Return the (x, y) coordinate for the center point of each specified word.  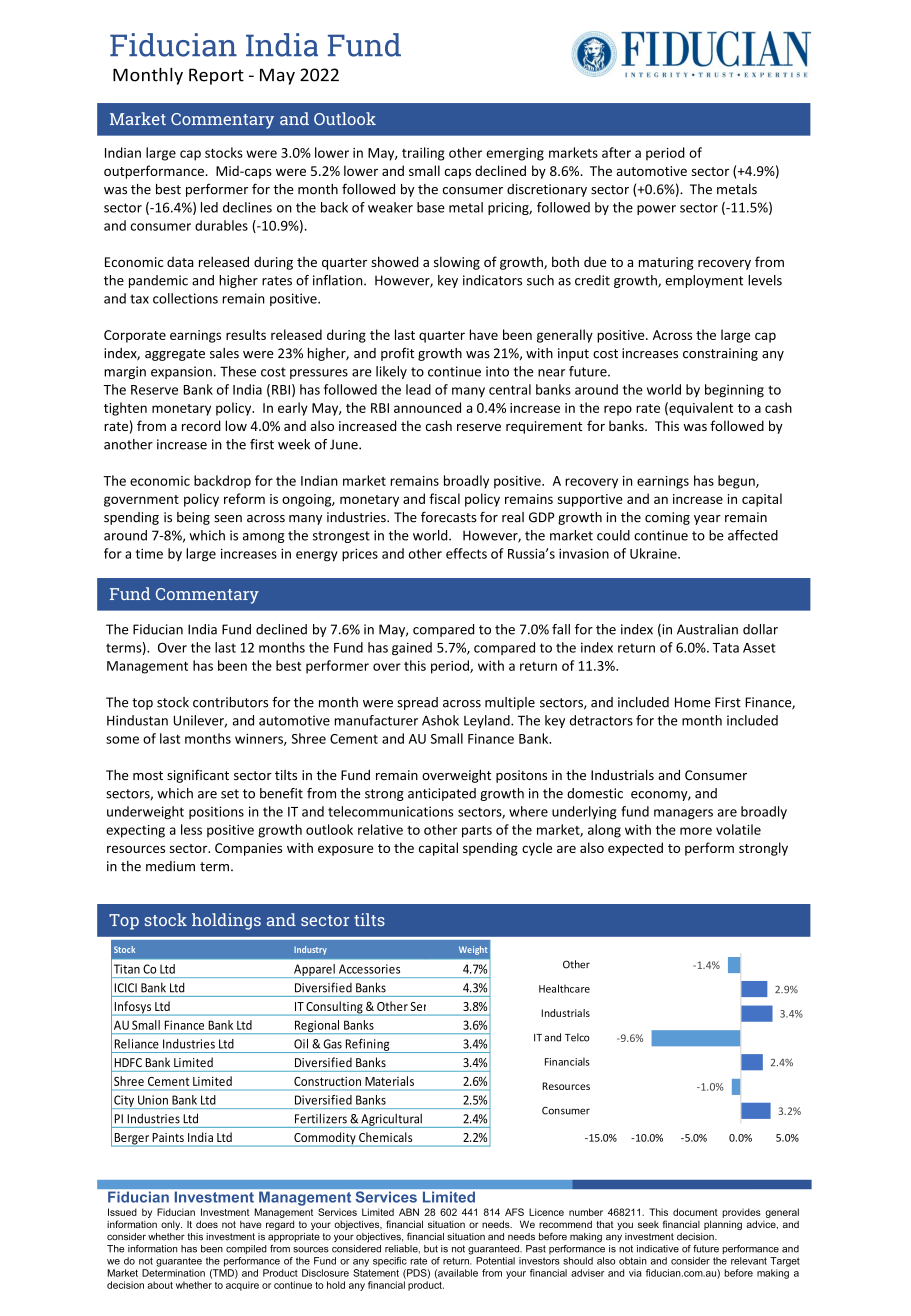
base (431, 207)
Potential (495, 1261)
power (656, 210)
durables (221, 225)
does (207, 1224)
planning (723, 1225)
